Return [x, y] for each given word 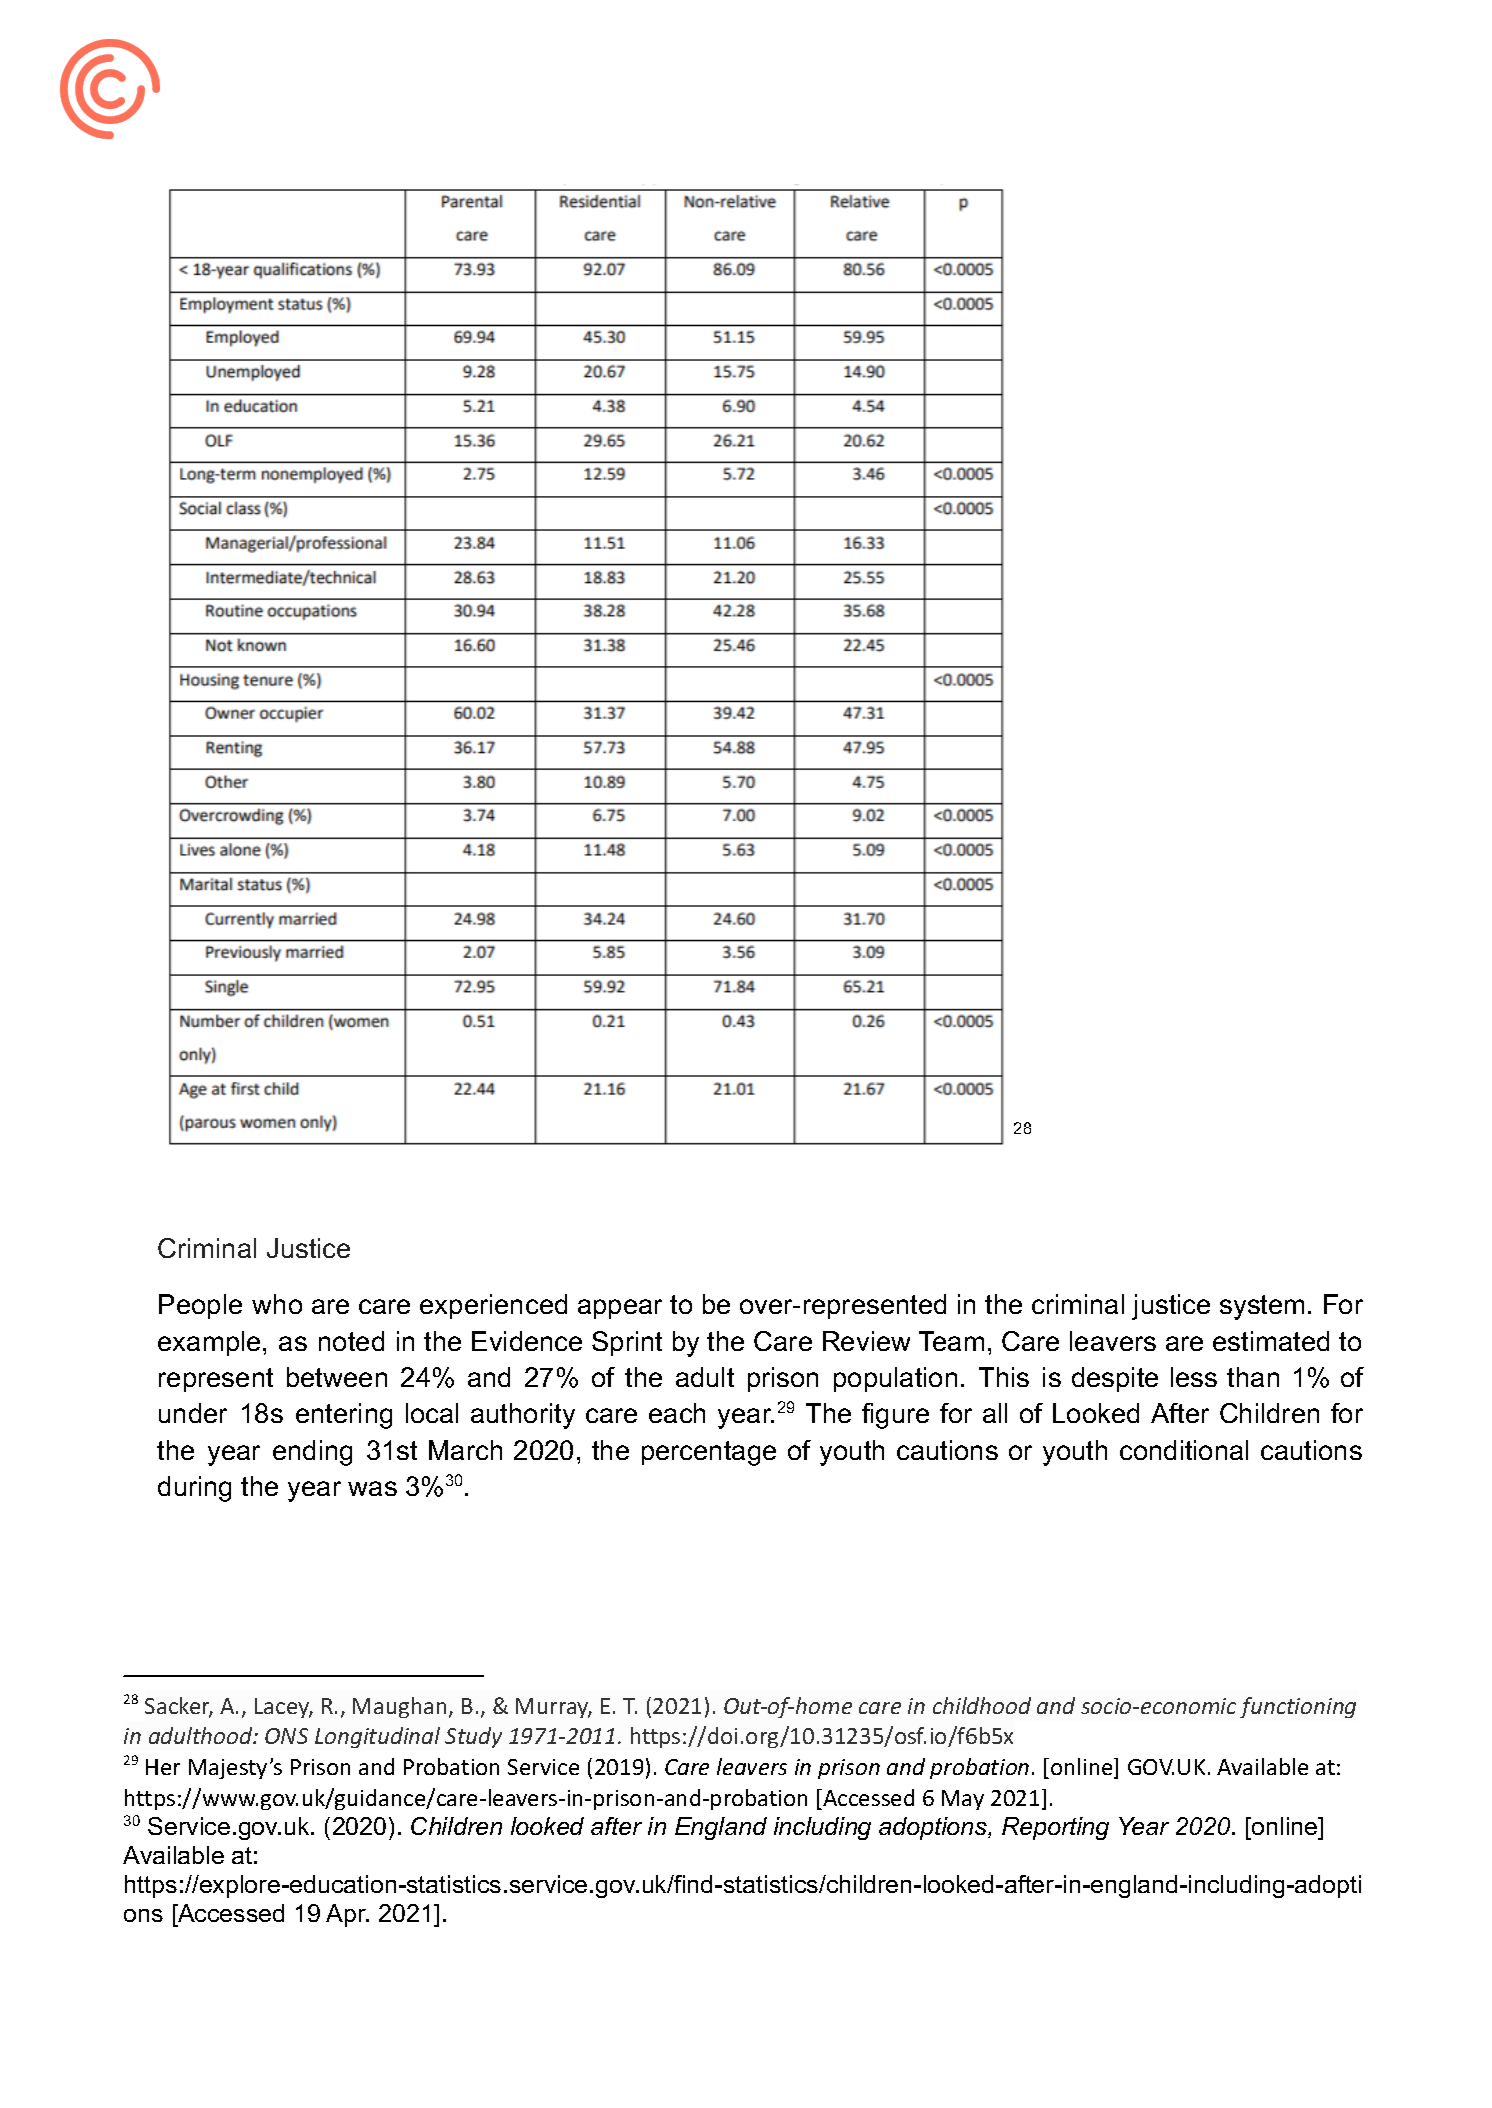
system [1262, 1307]
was [372, 1488]
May [963, 1800]
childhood [982, 1705]
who [277, 1304]
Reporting [1055, 1828]
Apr [347, 1915]
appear [620, 1309]
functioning [1298, 1707]
